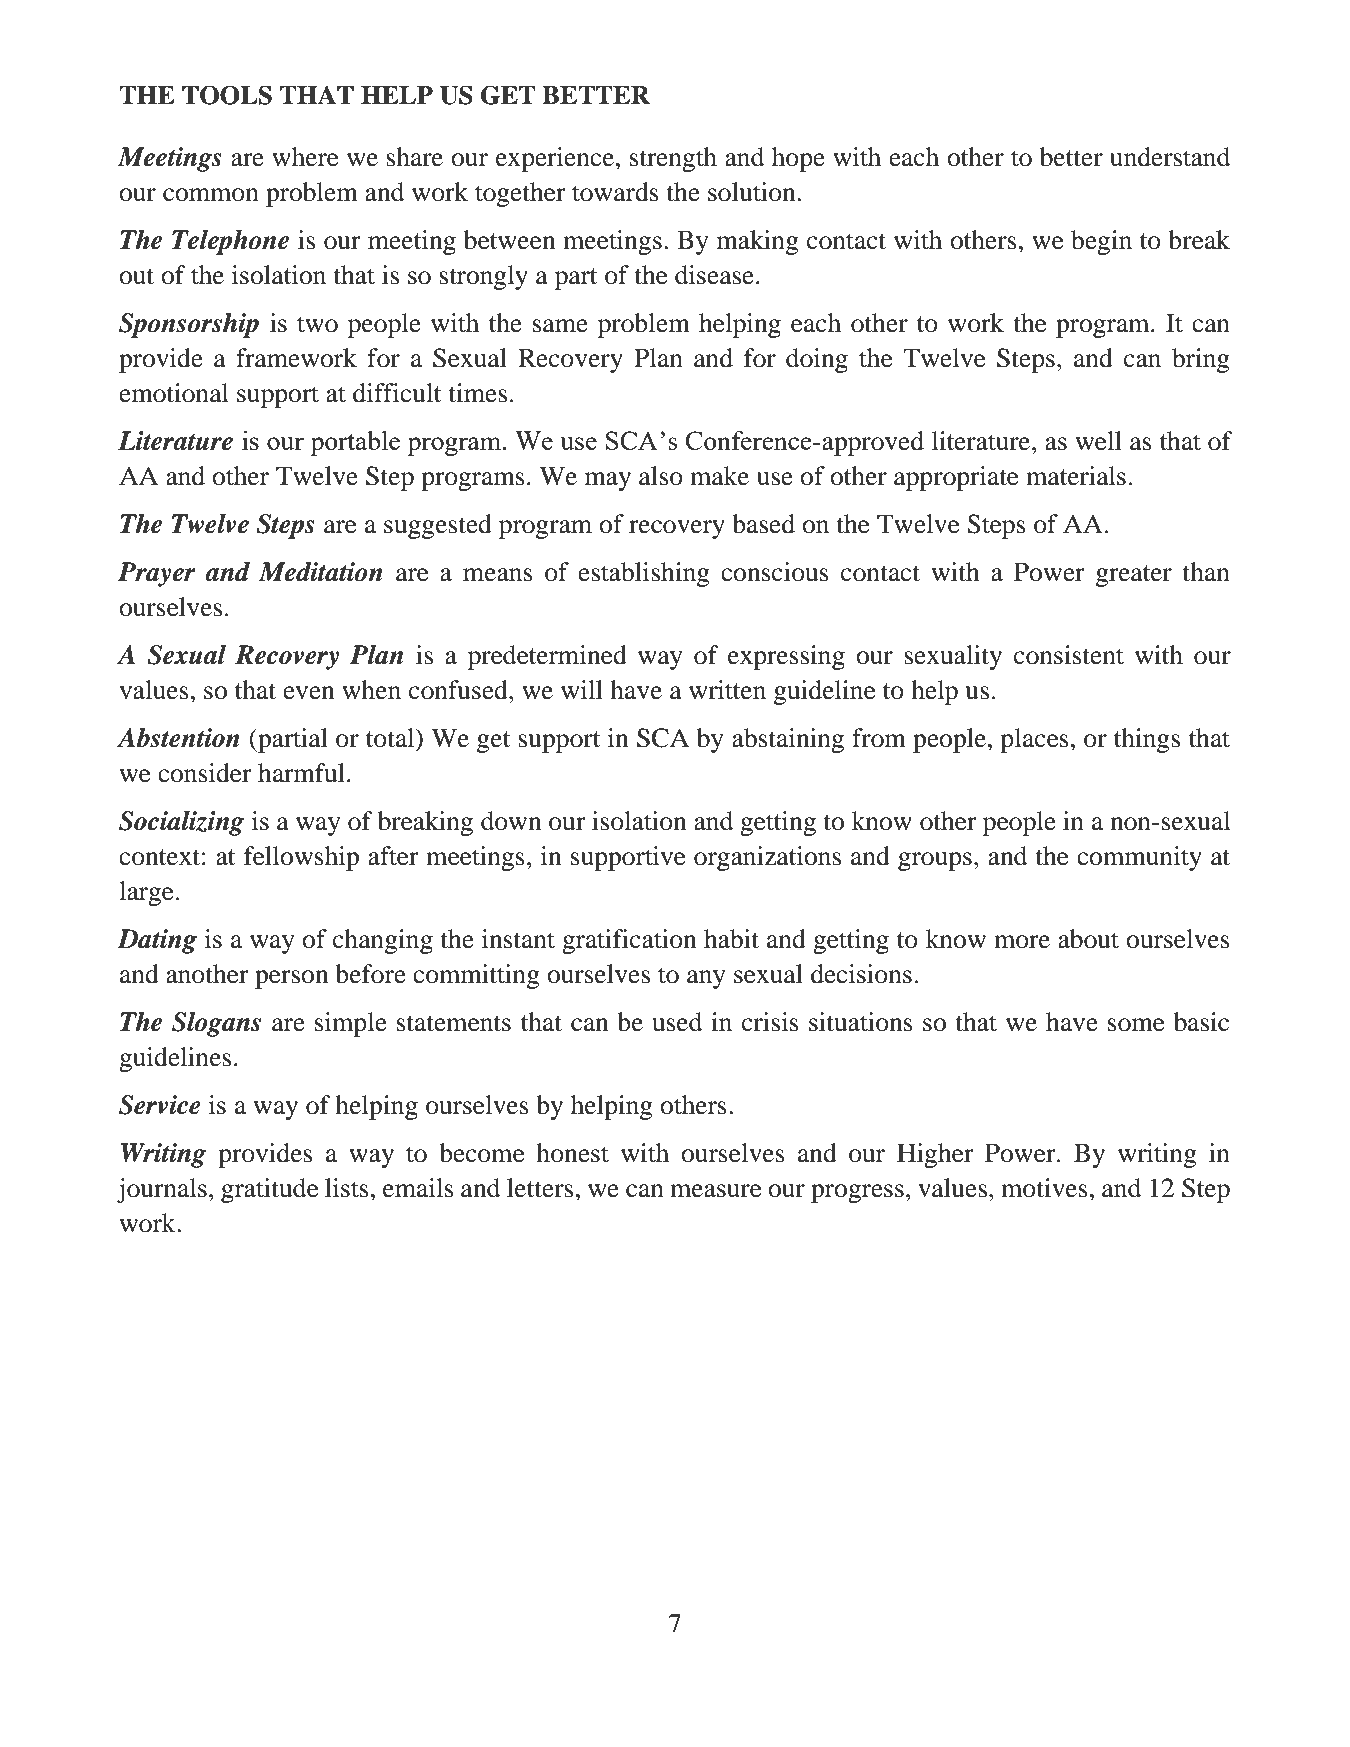 The image size is (1350, 1747). What do you see at coordinates (292, 979) in the screenshot?
I see `person` at bounding box center [292, 979].
